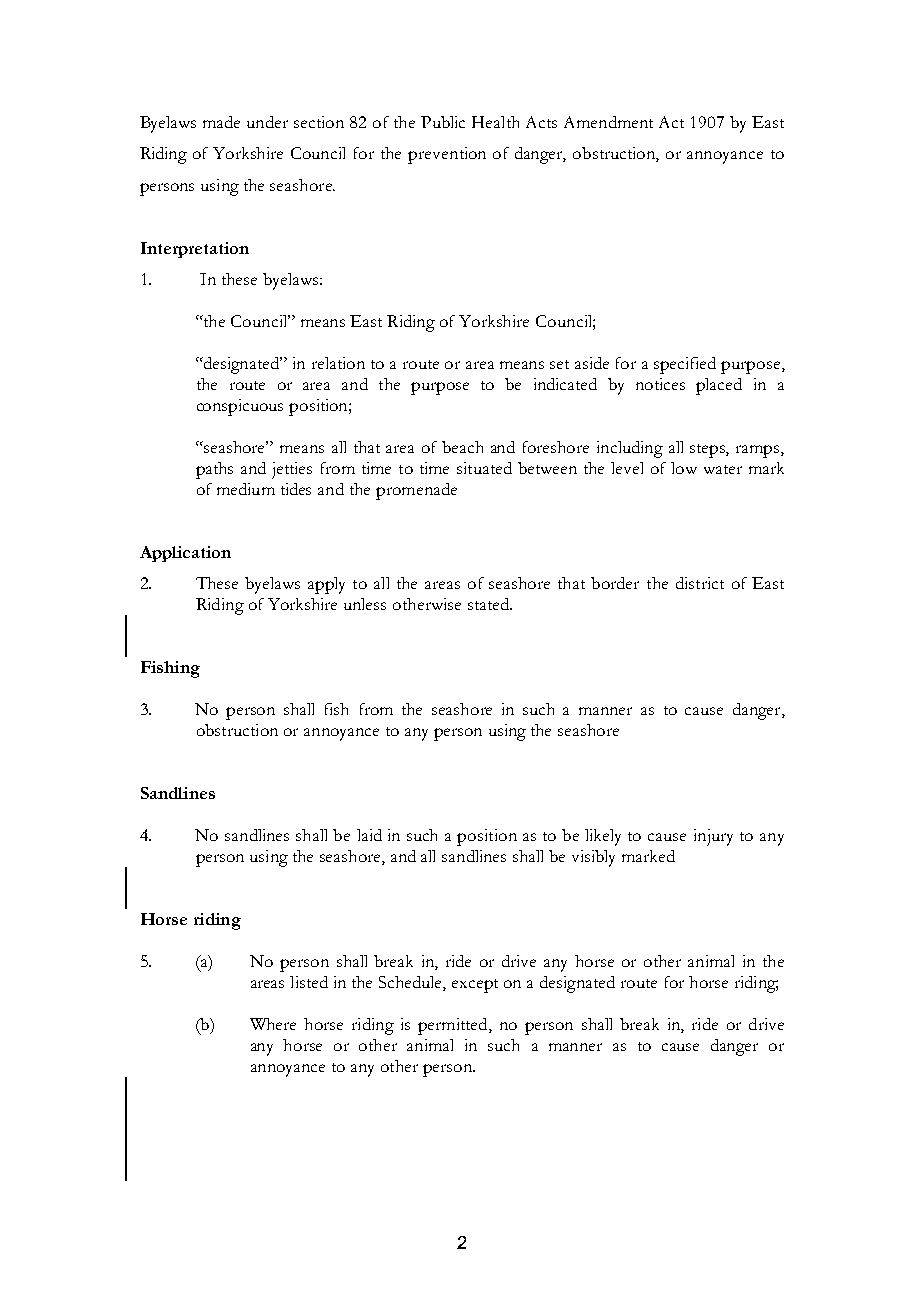  I want to click on relation, so click(338, 363).
